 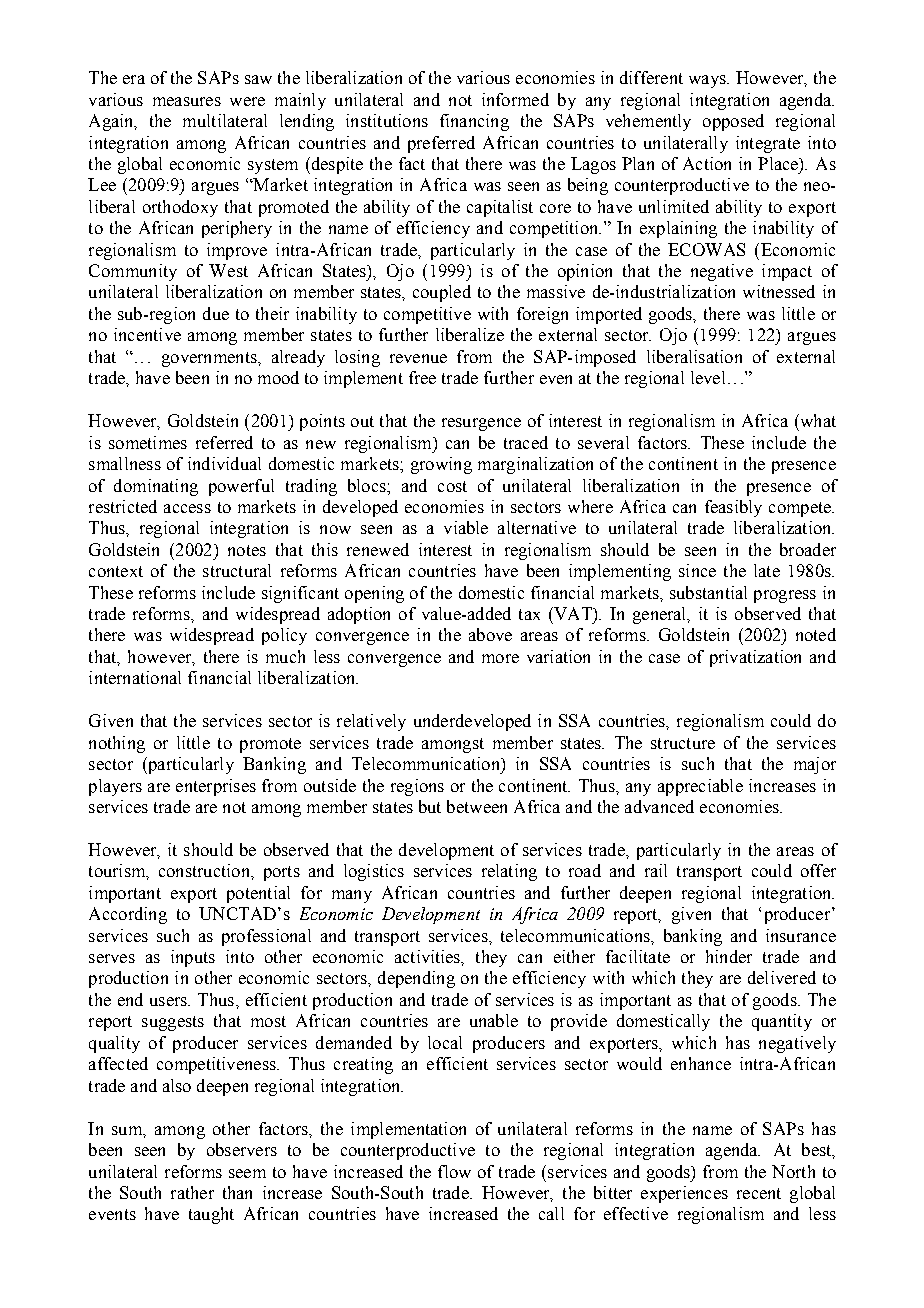 I want to click on appreciable, so click(x=700, y=787).
